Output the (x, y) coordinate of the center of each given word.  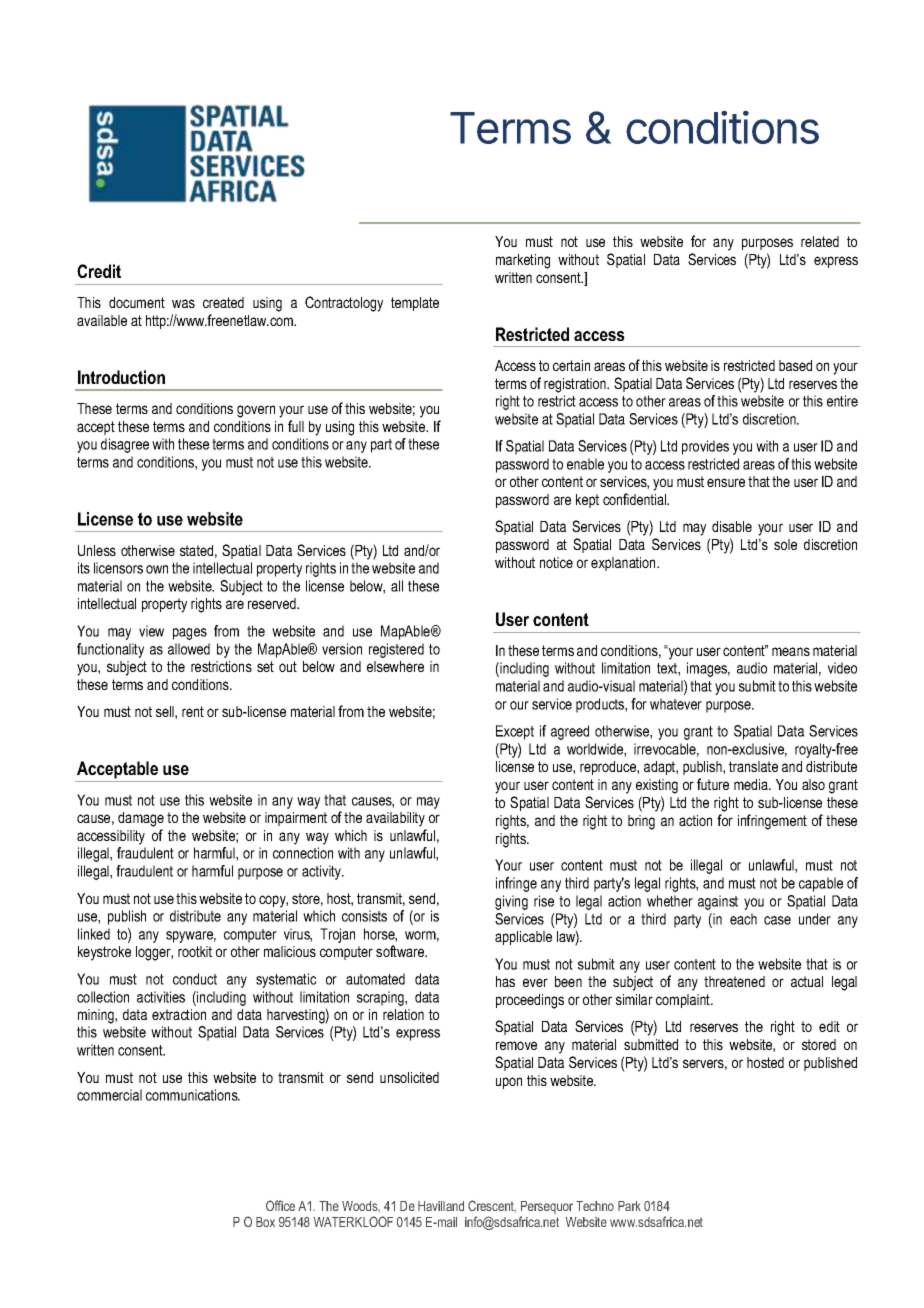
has (505, 981)
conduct (195, 979)
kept (587, 501)
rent (193, 711)
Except (515, 732)
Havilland (441, 1206)
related (820, 241)
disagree (125, 445)
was (183, 303)
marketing (523, 261)
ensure (726, 482)
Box (265, 1222)
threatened (734, 981)
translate (753, 766)
